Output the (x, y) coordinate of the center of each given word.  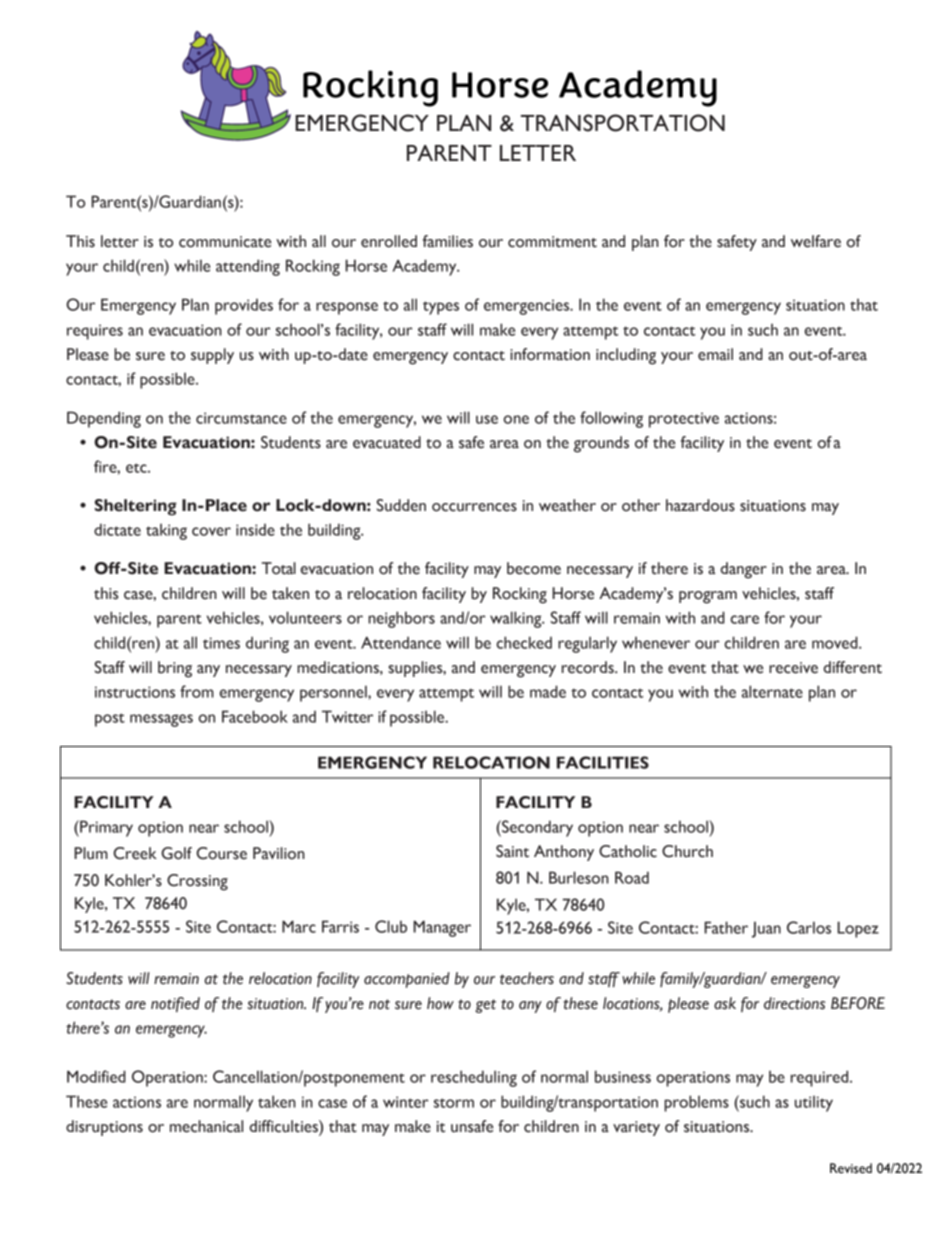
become (534, 568)
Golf (176, 853)
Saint (512, 851)
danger (744, 570)
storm (454, 1103)
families (448, 241)
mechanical (206, 1126)
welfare (816, 241)
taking (166, 531)
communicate (225, 242)
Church (687, 851)
